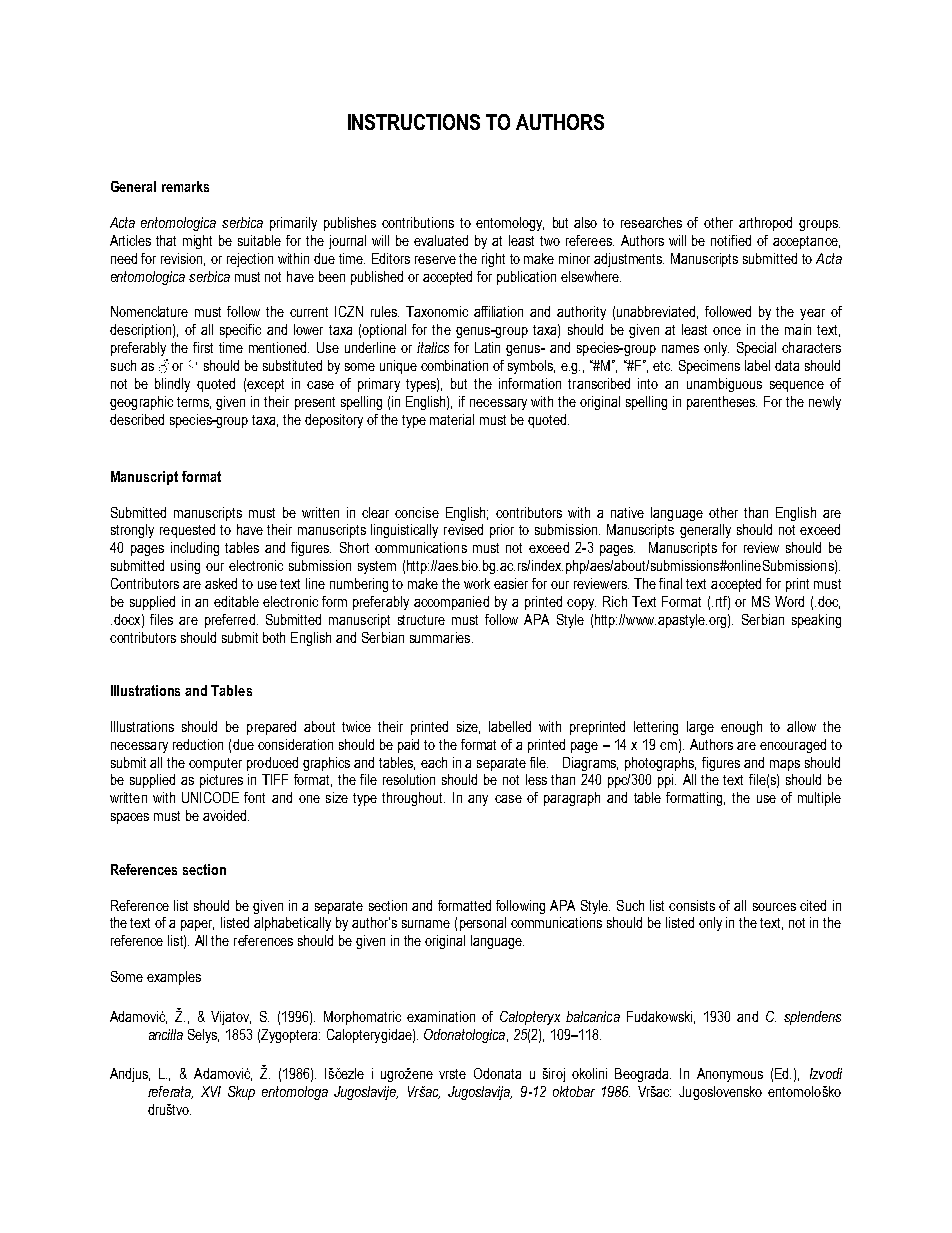  What do you see at coordinates (819, 799) in the document?
I see `multiple` at bounding box center [819, 799].
